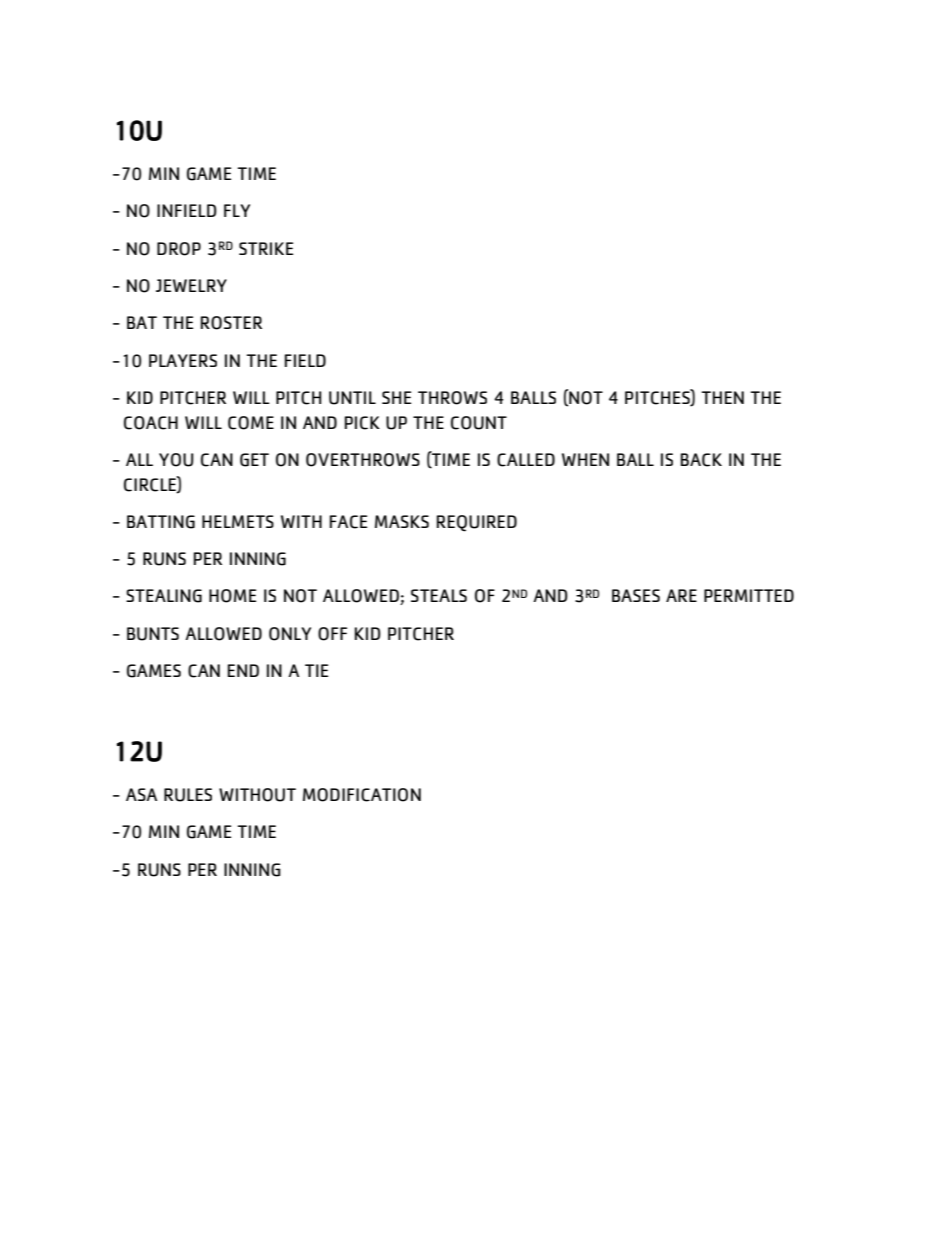 This screenshot has width=952, height=1233. What do you see at coordinates (266, 248) in the screenshot?
I see `STRIKE` at bounding box center [266, 248].
